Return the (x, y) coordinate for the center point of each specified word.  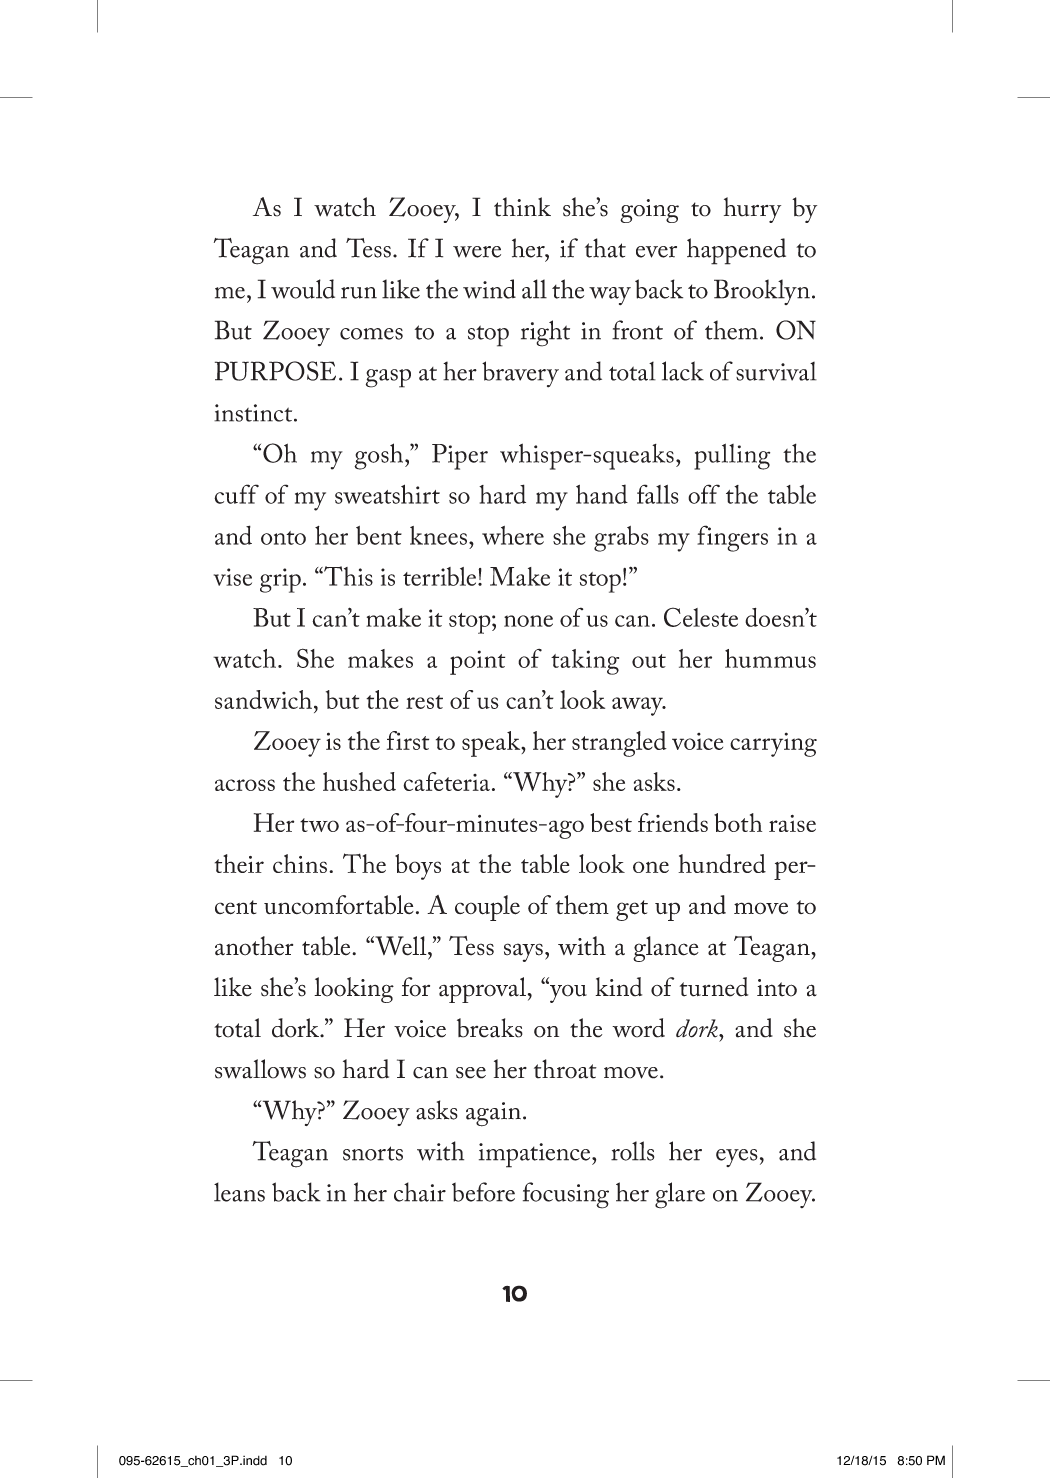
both (738, 822)
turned (714, 987)
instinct (254, 413)
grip (280, 580)
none (528, 621)
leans (239, 1192)
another (254, 946)
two (319, 825)
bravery (520, 374)
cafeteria (446, 781)
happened (736, 251)
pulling (732, 456)
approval (482, 990)
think (522, 207)
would (303, 289)
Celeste (701, 617)
